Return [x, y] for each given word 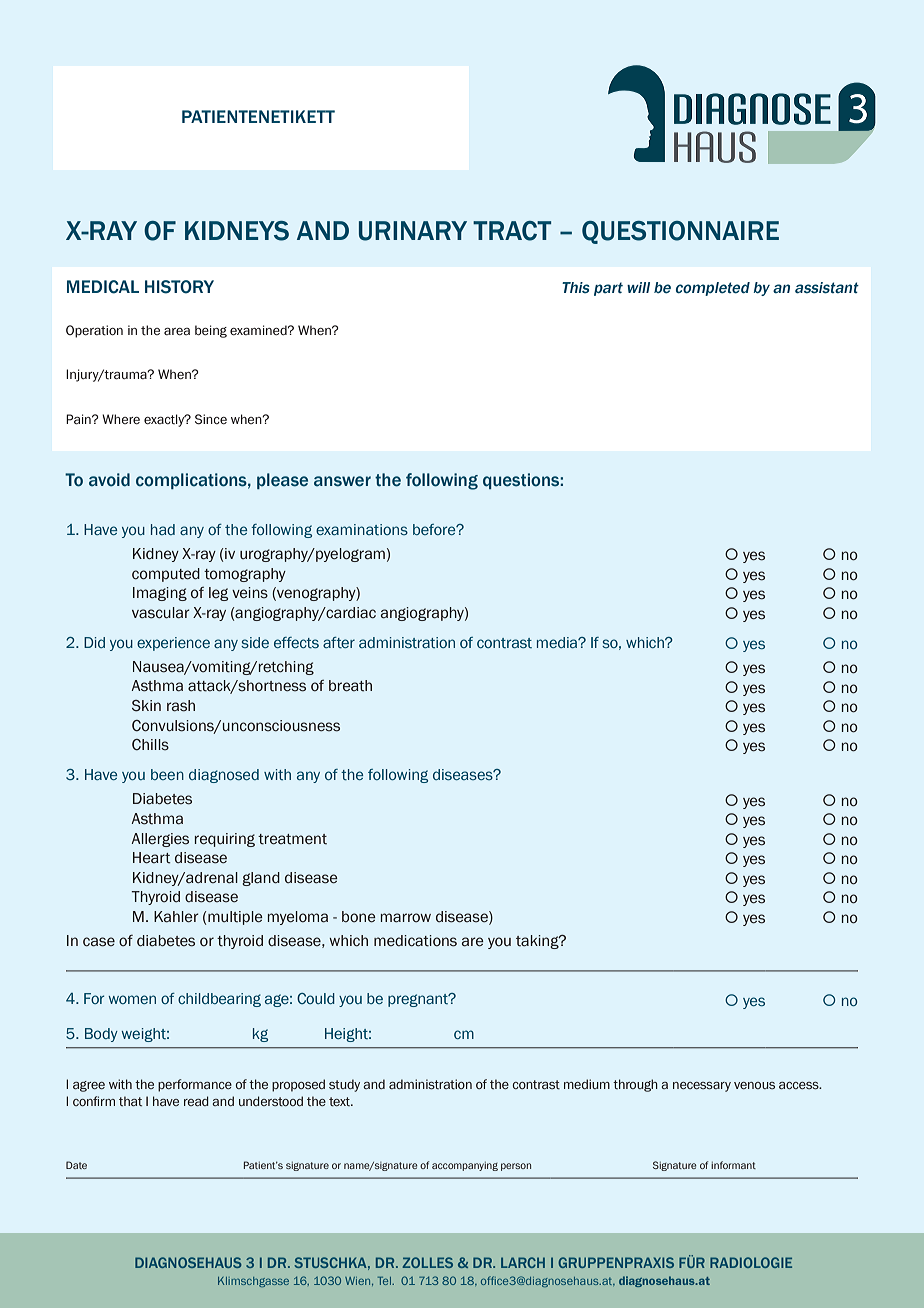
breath [350, 686]
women [132, 999]
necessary [702, 1087]
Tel [385, 1281]
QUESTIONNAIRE [680, 232]
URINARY [413, 231]
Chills [150, 745]
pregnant [419, 1000]
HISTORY [179, 287]
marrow [406, 918]
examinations [362, 529]
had [163, 529]
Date [76, 1165]
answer [342, 481]
